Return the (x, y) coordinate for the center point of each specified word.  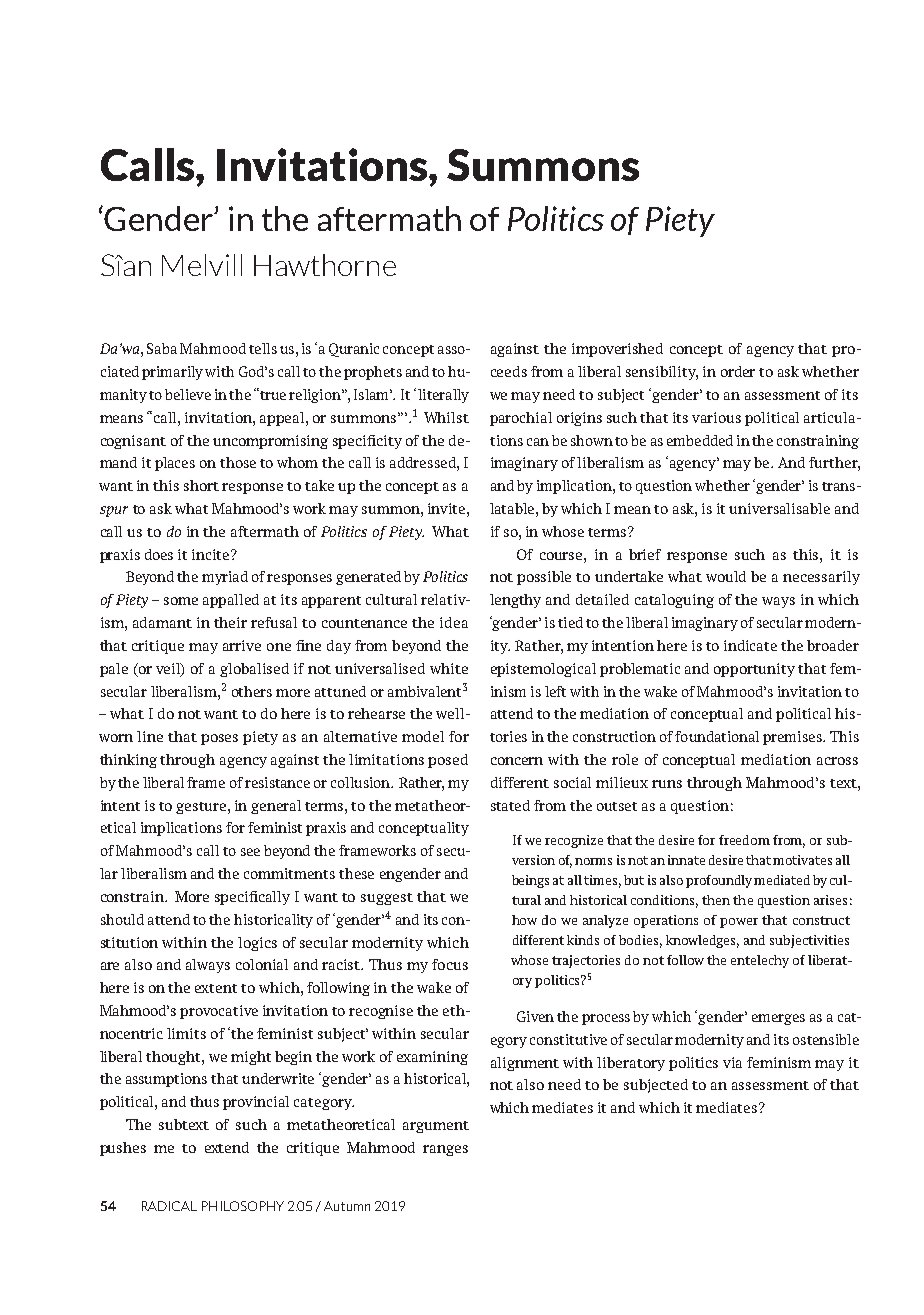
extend (227, 1147)
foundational (717, 736)
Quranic (354, 350)
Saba (162, 348)
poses (219, 739)
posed (448, 761)
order (738, 371)
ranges (445, 1150)
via (732, 1062)
